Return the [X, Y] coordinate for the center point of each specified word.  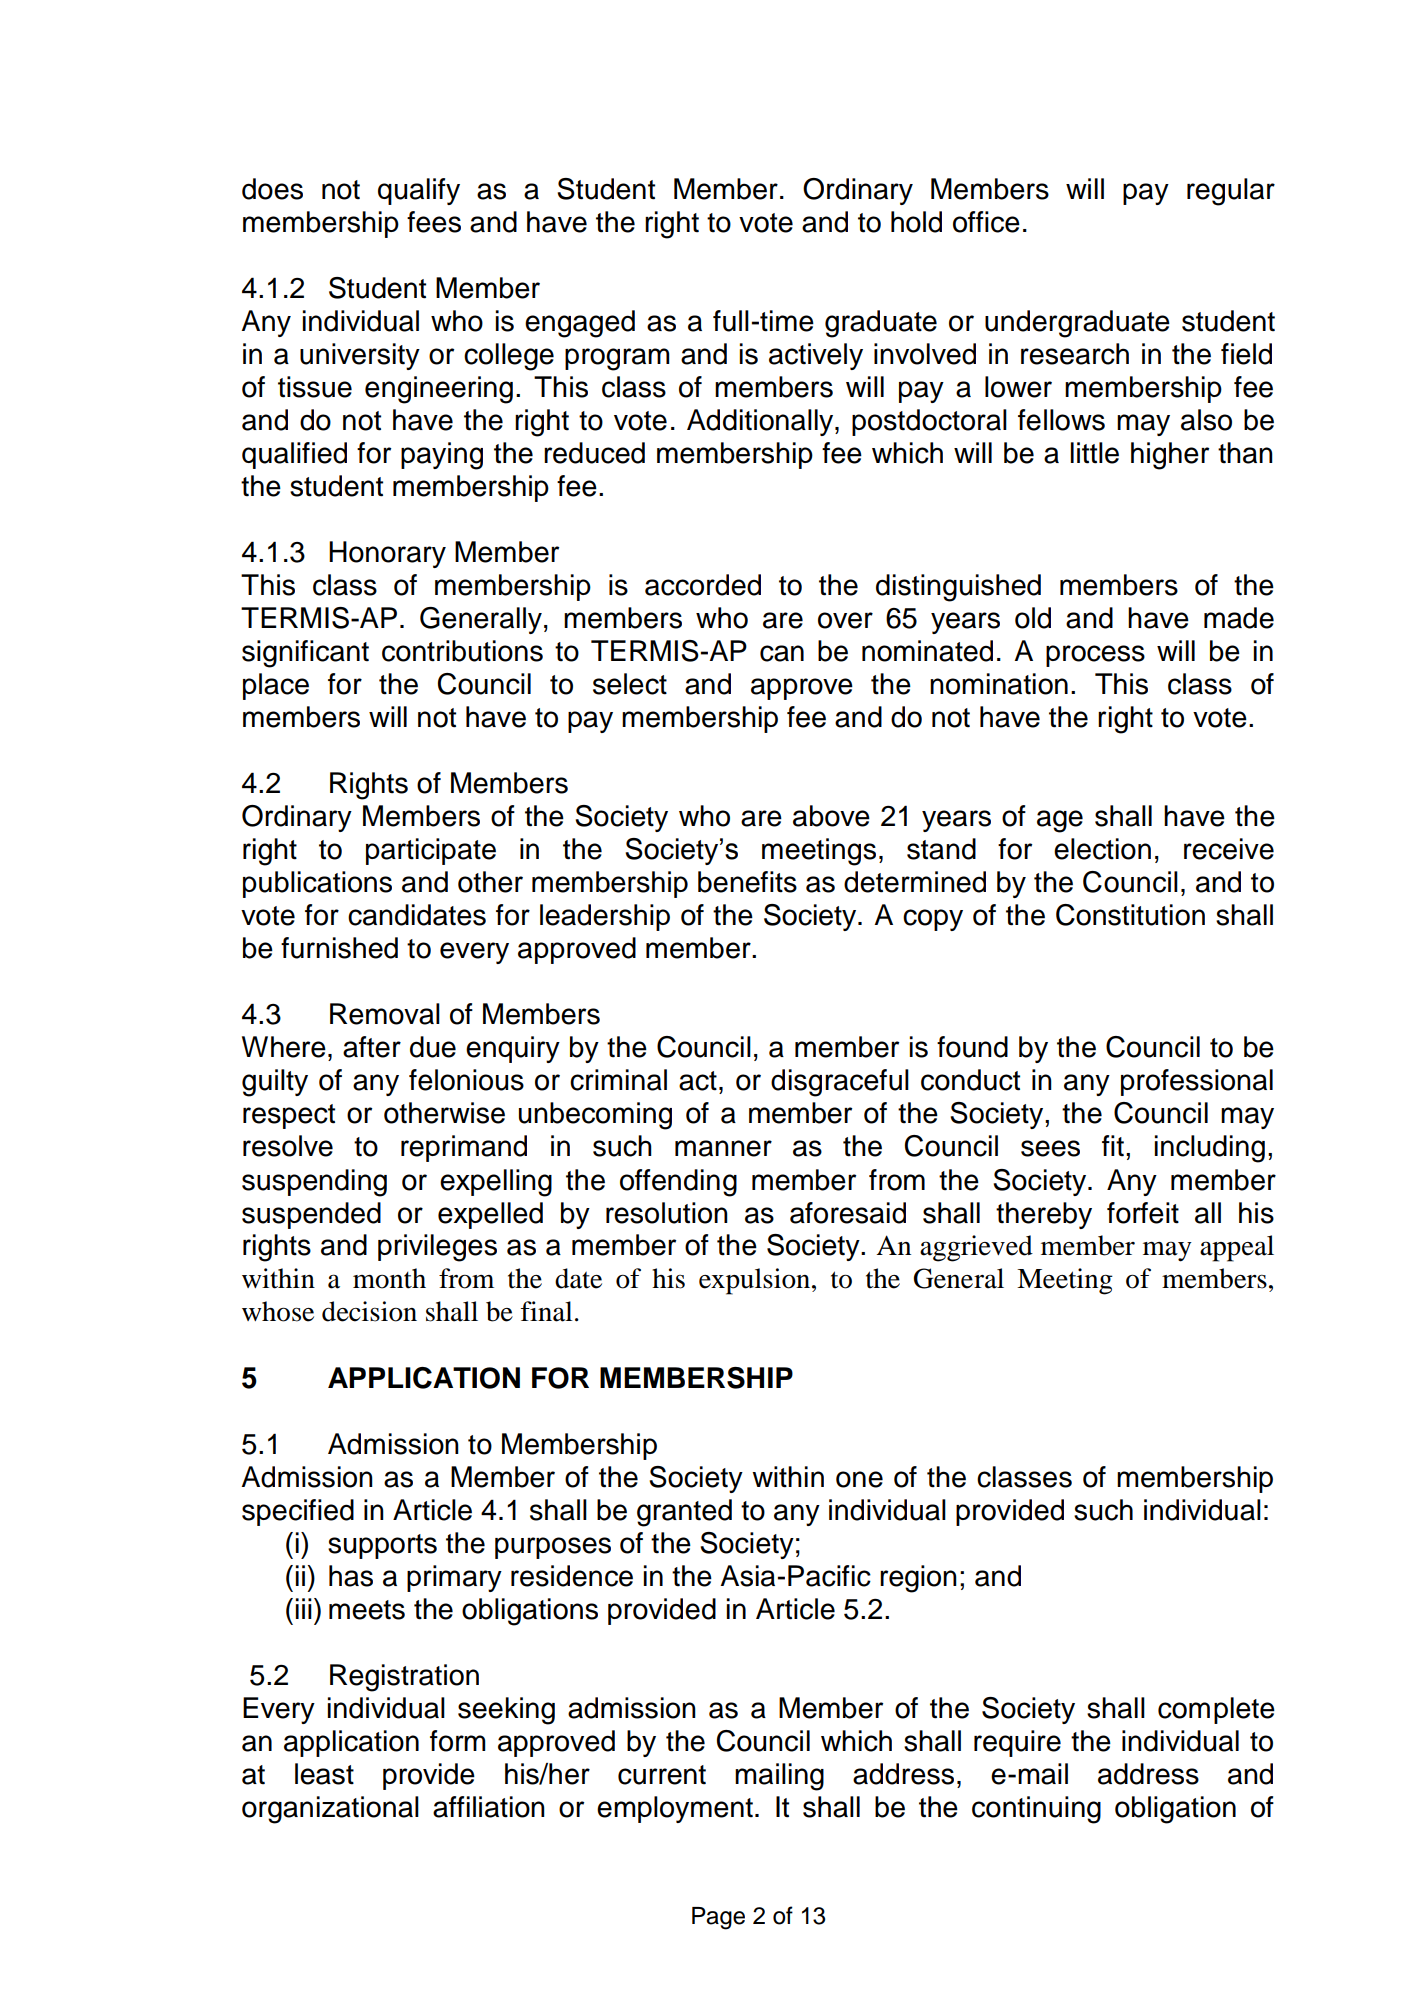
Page [718, 1918]
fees [434, 222]
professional [1197, 1082]
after [372, 1047]
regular [1231, 192]
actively [816, 356]
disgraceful [840, 1083]
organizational [330, 1810]
